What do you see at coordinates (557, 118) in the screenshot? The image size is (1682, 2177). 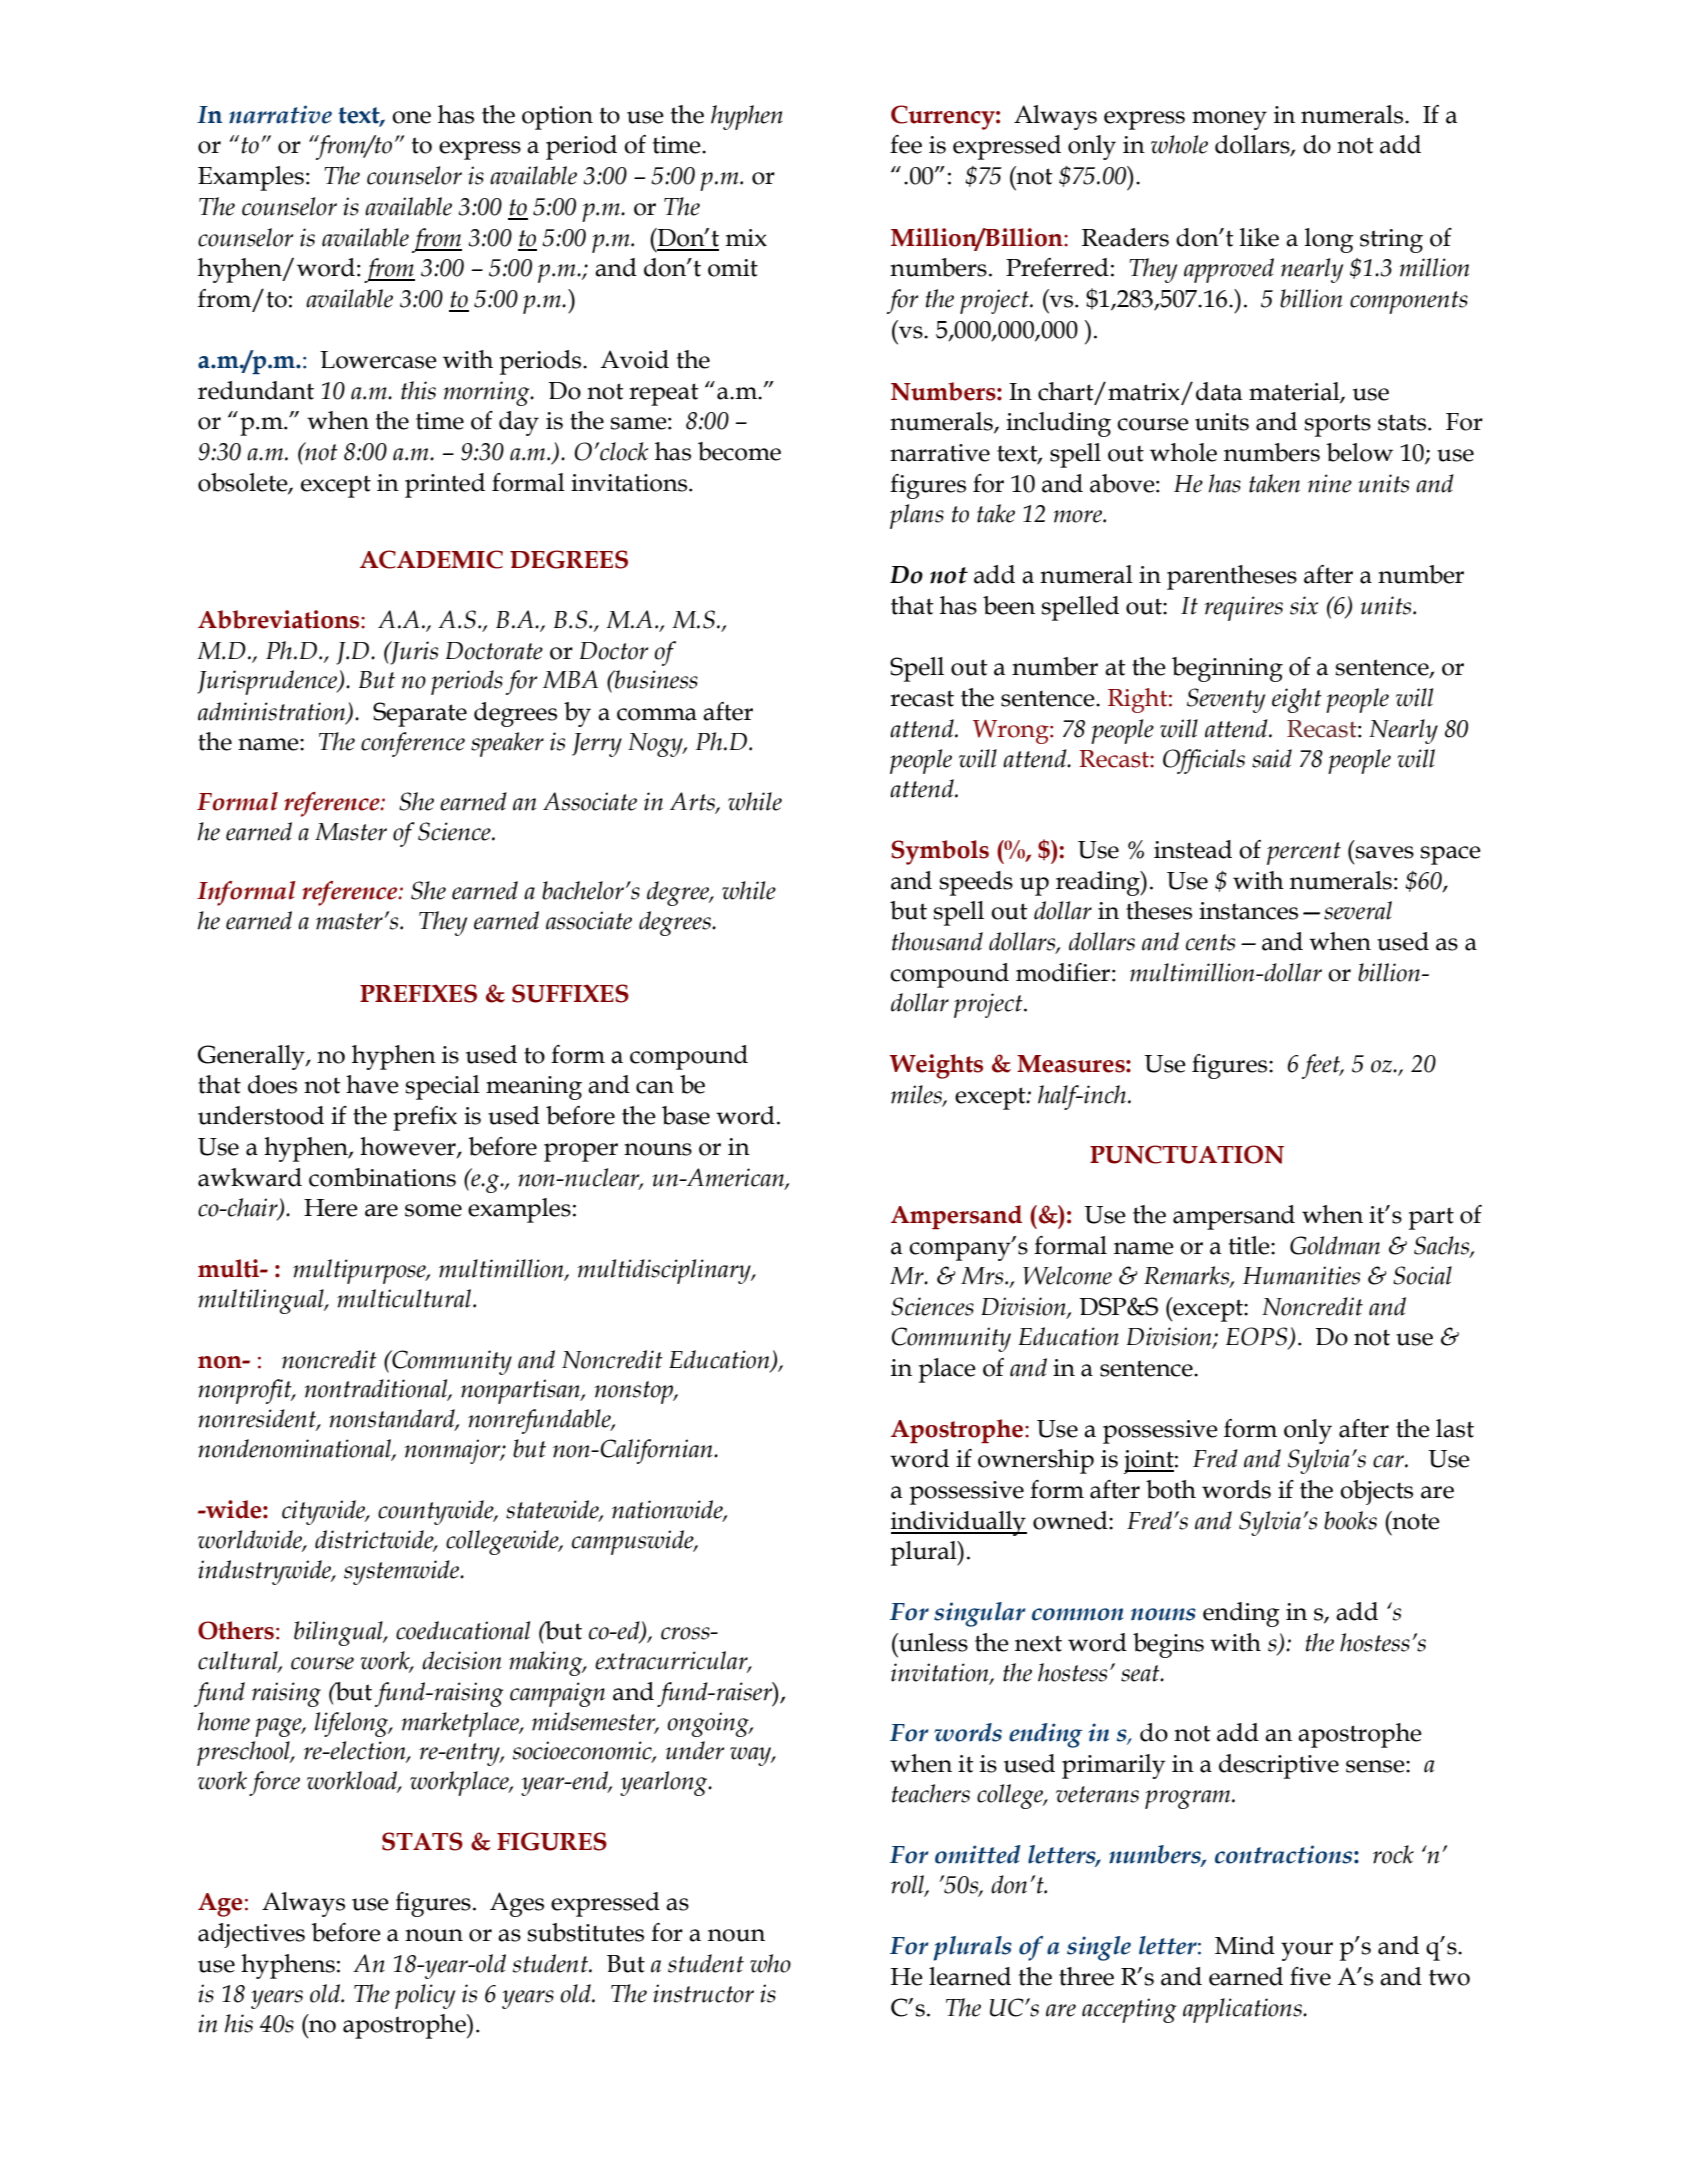 I see `option` at bounding box center [557, 118].
